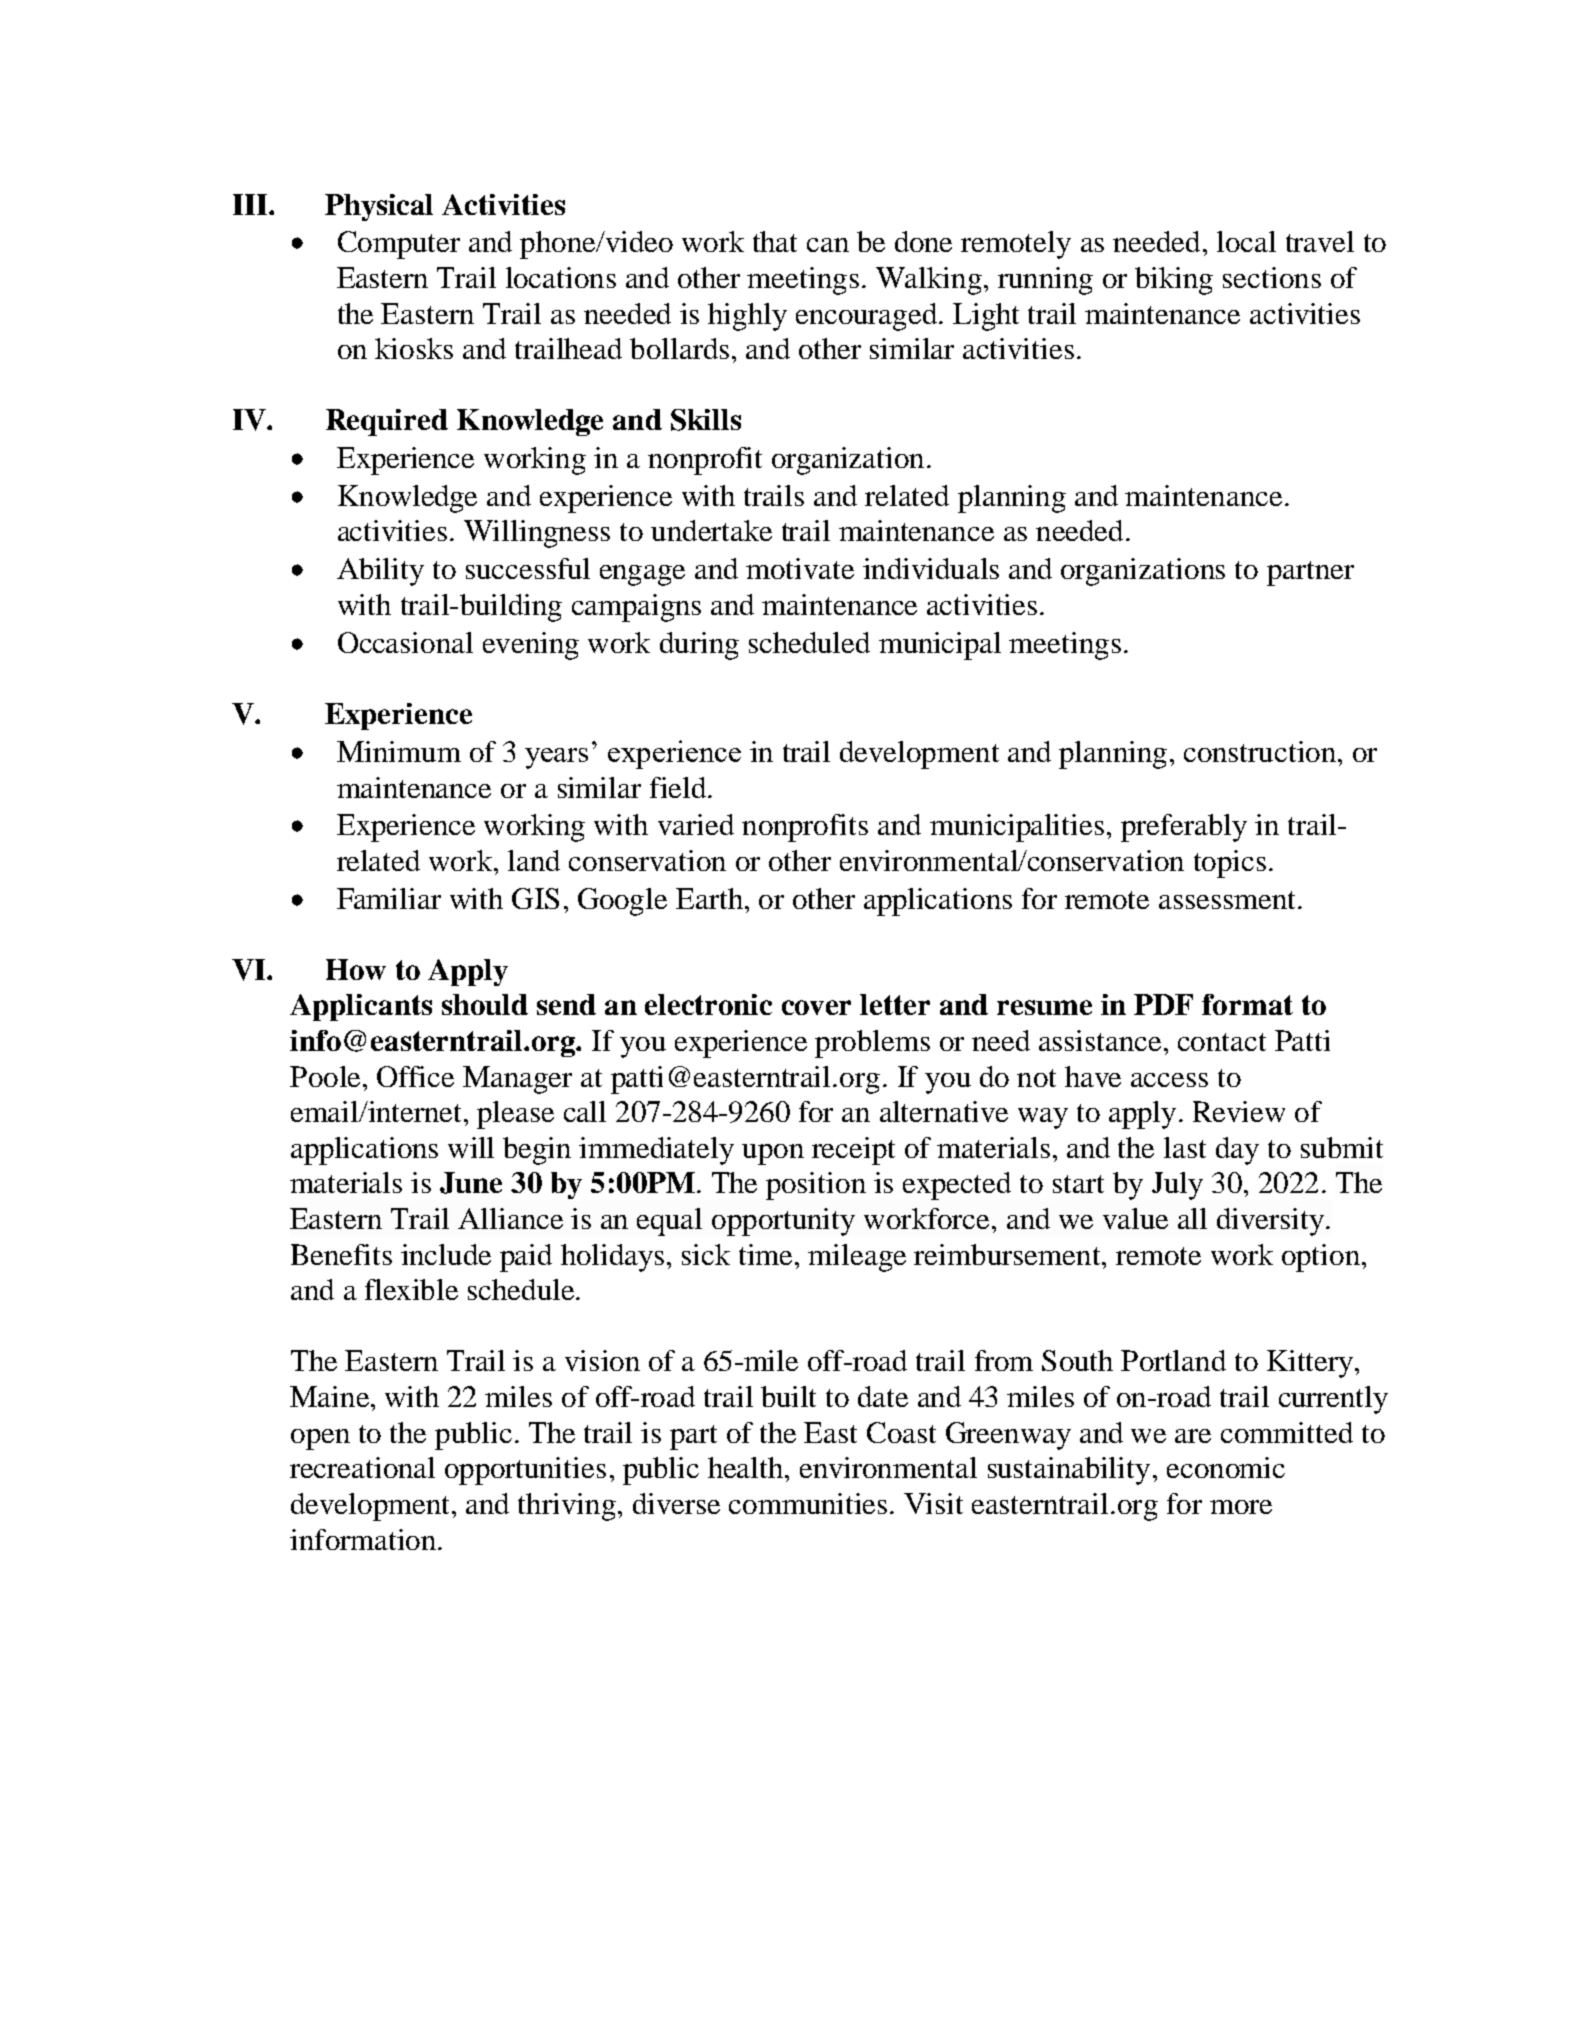  What do you see at coordinates (1185, 1147) in the document?
I see `last` at bounding box center [1185, 1147].
